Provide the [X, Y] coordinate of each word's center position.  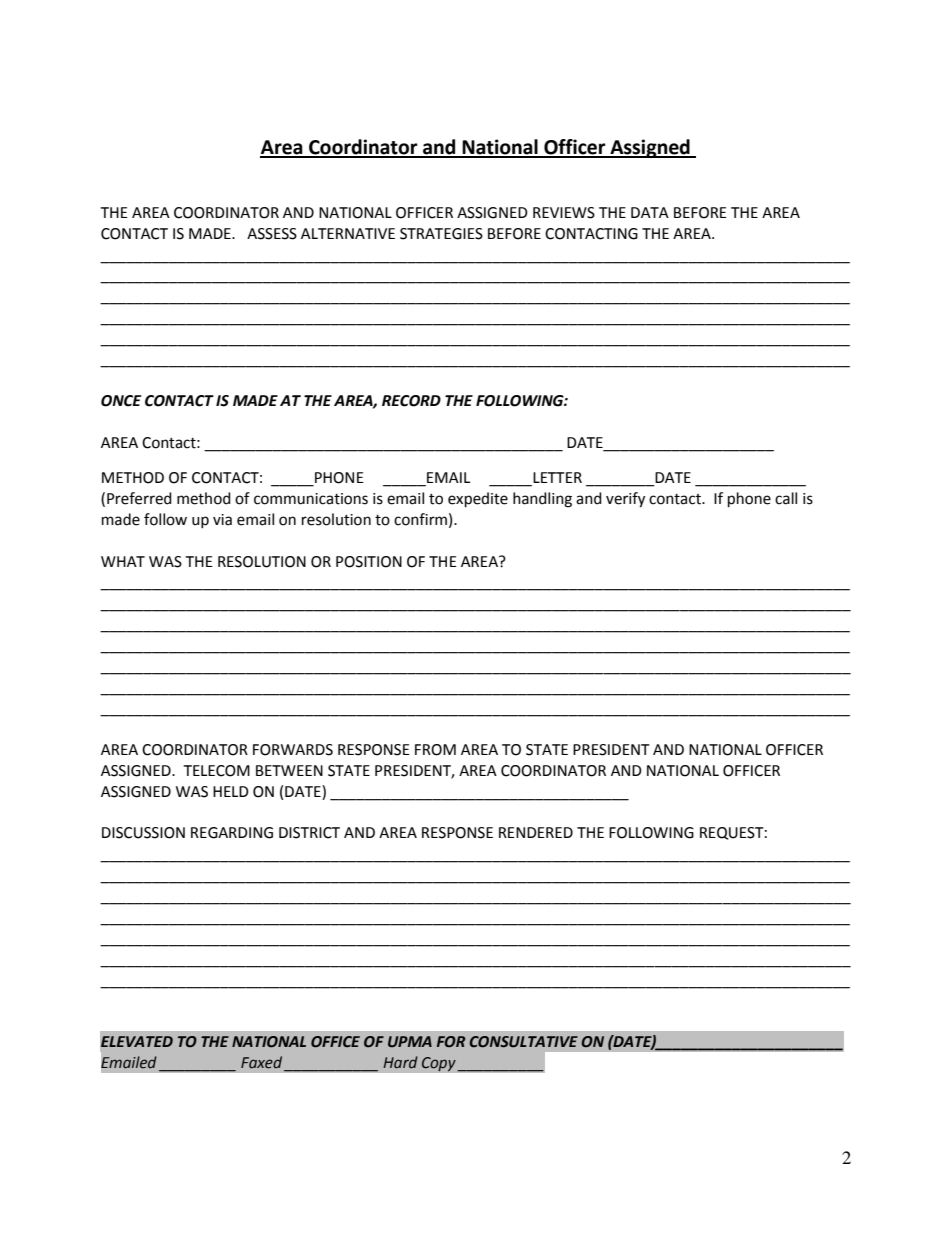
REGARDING [232, 833]
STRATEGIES [441, 234]
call [786, 498]
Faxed [263, 1063]
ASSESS [272, 234]
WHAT [123, 561]
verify [625, 500]
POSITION [369, 562]
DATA [650, 212]
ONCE [121, 401]
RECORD [411, 401]
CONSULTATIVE [523, 1042]
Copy [439, 1064]
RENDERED [536, 832]
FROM [435, 750]
